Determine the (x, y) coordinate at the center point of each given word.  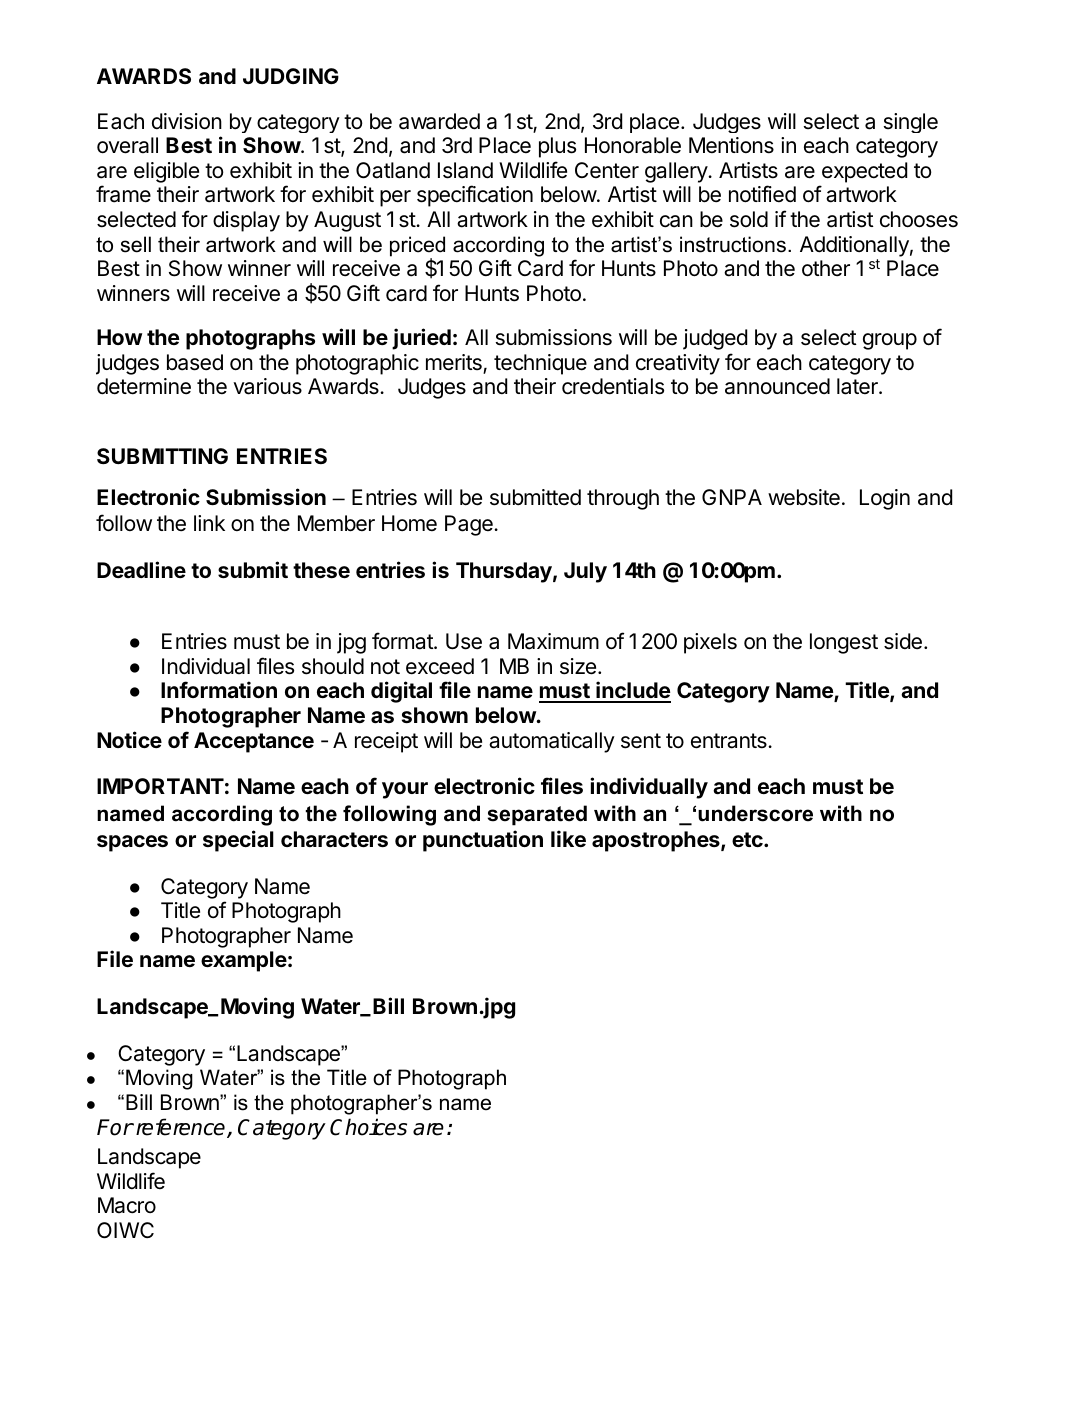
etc (748, 839)
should (333, 666)
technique (540, 364)
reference (182, 1128)
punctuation (483, 841)
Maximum (553, 641)
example (244, 961)
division (187, 121)
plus (557, 147)
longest (844, 643)
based (195, 362)
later (858, 386)
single (911, 123)
